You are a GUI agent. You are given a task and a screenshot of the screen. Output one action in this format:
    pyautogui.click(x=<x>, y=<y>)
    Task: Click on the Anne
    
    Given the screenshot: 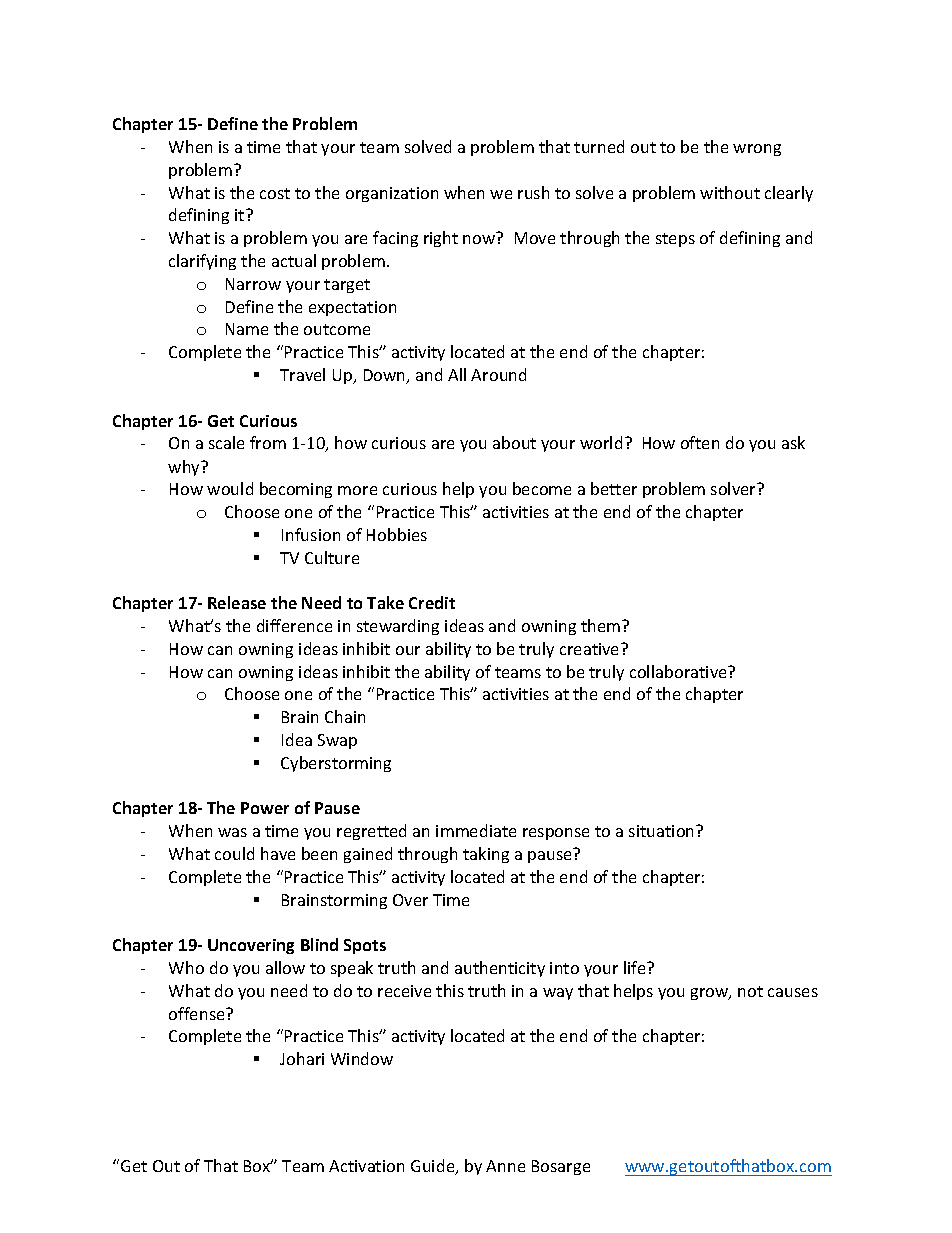 What is the action you would take?
    pyautogui.click(x=505, y=1166)
